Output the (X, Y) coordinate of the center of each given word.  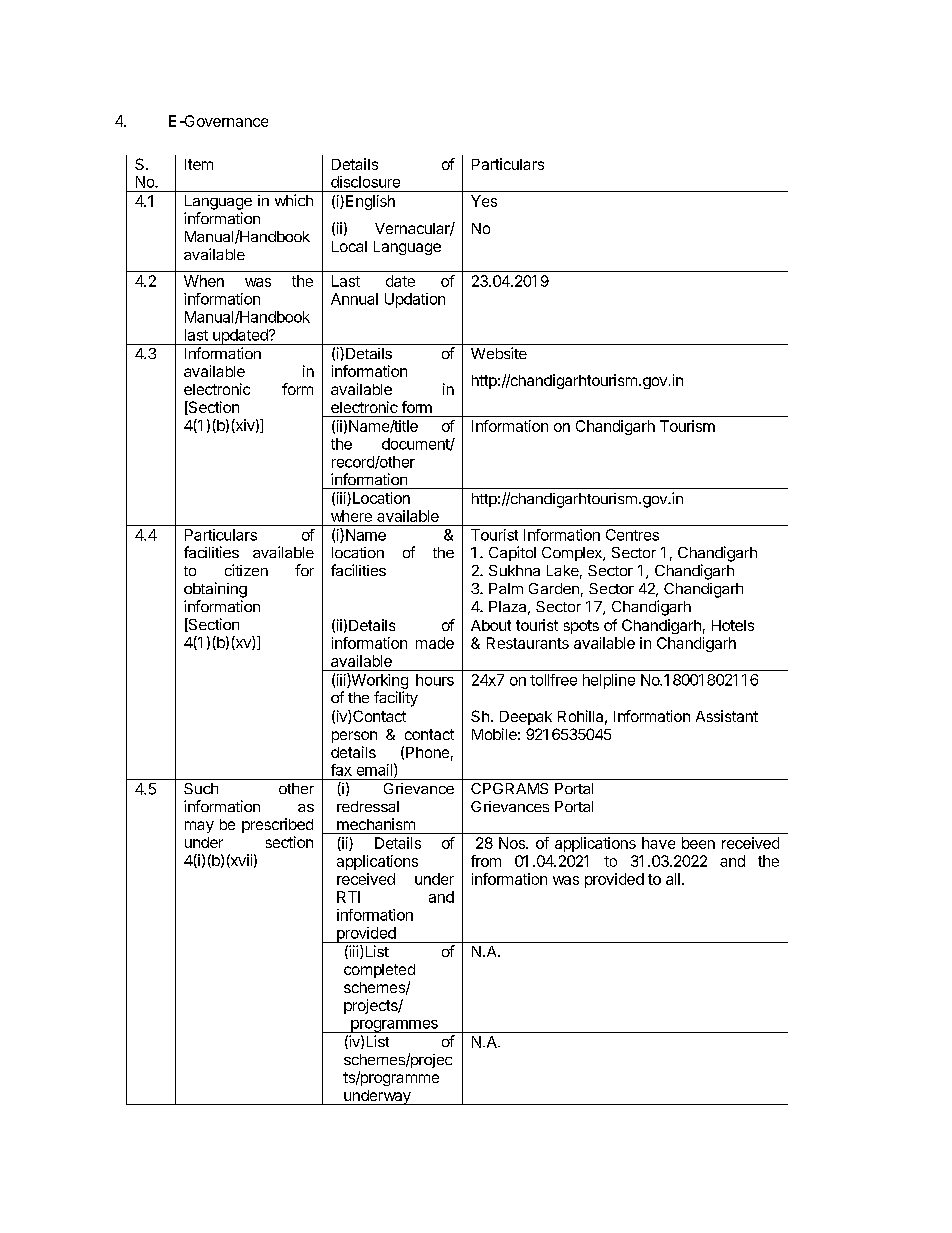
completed (379, 971)
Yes (484, 201)
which (294, 200)
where (351, 516)
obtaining (215, 590)
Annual (354, 299)
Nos (513, 843)
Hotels (733, 625)
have (658, 843)
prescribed (277, 825)
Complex (573, 554)
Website (499, 353)
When (204, 281)
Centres (632, 535)
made (435, 643)
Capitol (512, 553)
